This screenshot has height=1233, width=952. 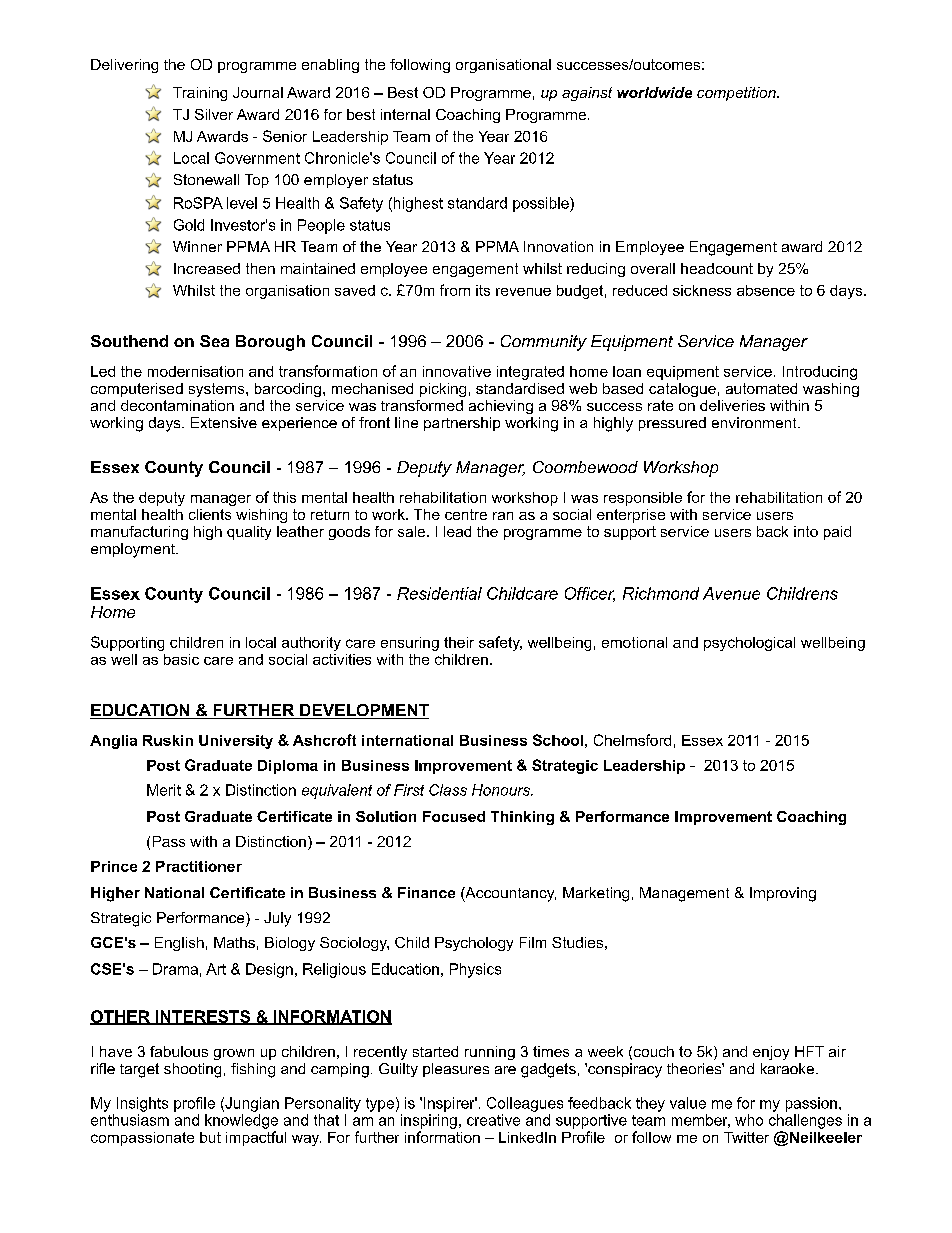 What do you see at coordinates (466, 514) in the screenshot?
I see `centre` at bounding box center [466, 514].
